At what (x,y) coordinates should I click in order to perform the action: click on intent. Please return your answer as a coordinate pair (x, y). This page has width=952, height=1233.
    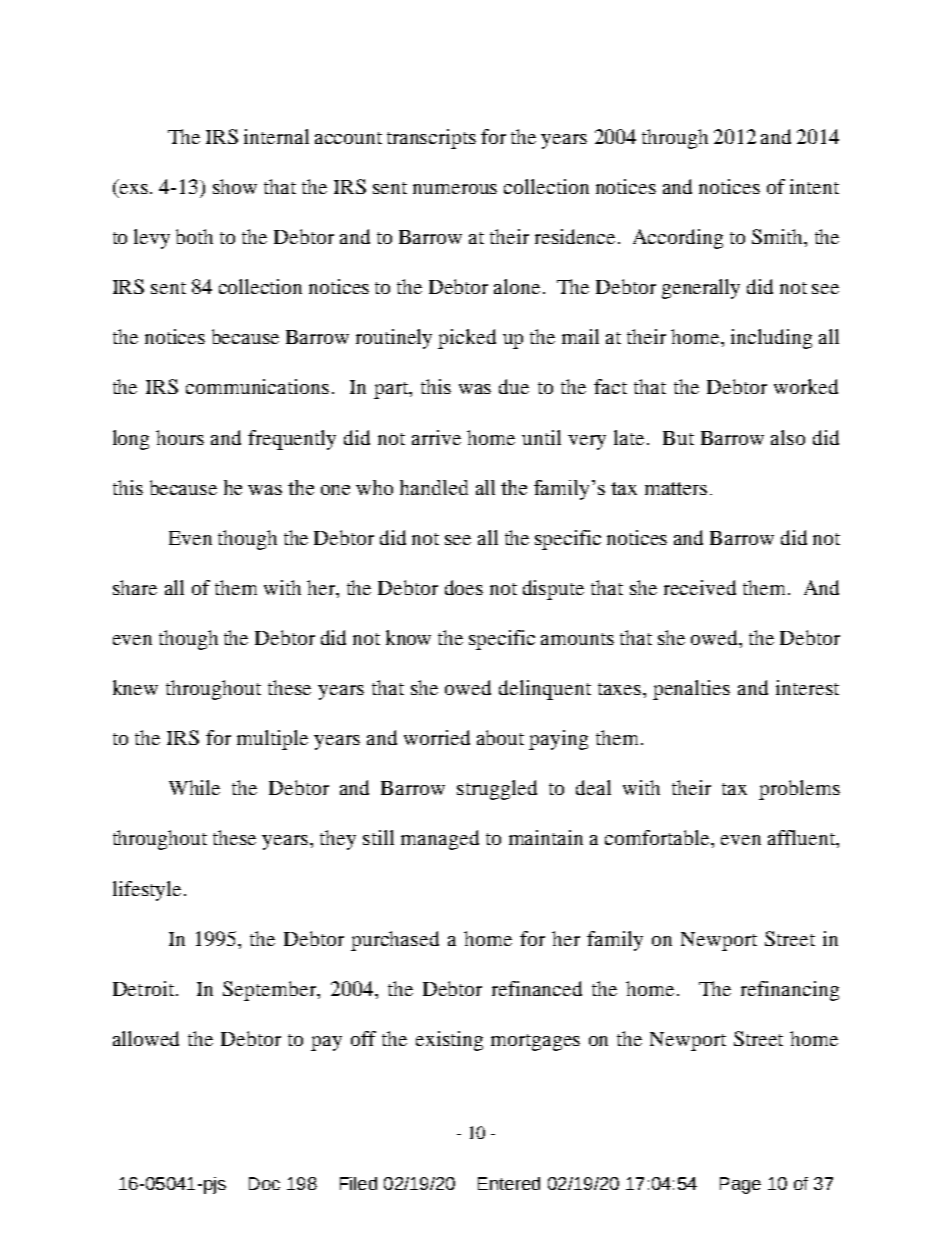
    Looking at the image, I should click on (814, 186).
